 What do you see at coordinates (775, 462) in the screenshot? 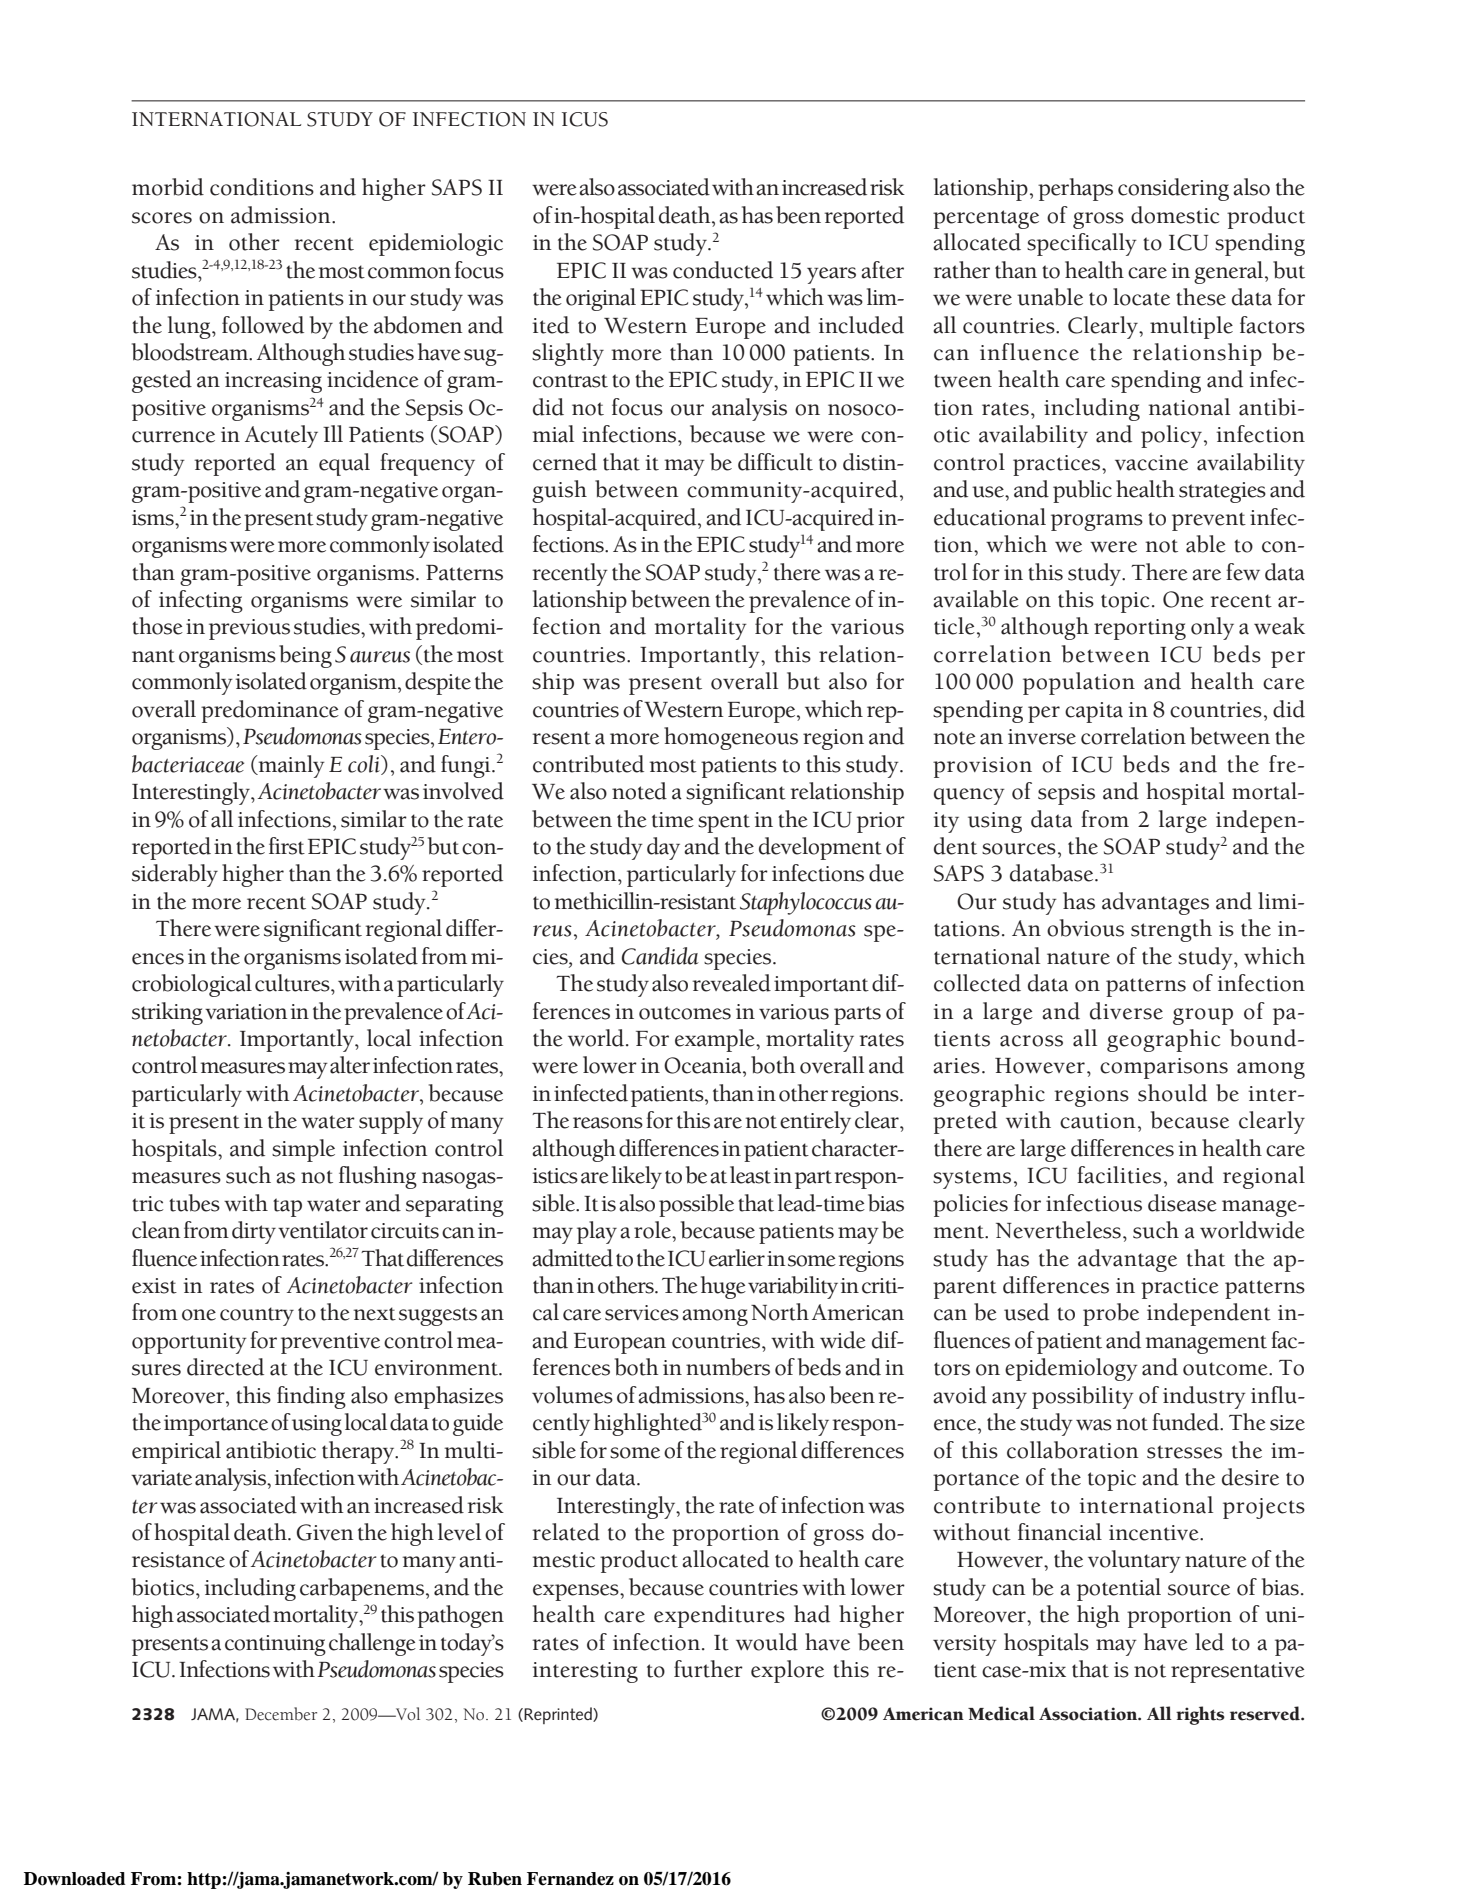
I see `difficult` at bounding box center [775, 462].
